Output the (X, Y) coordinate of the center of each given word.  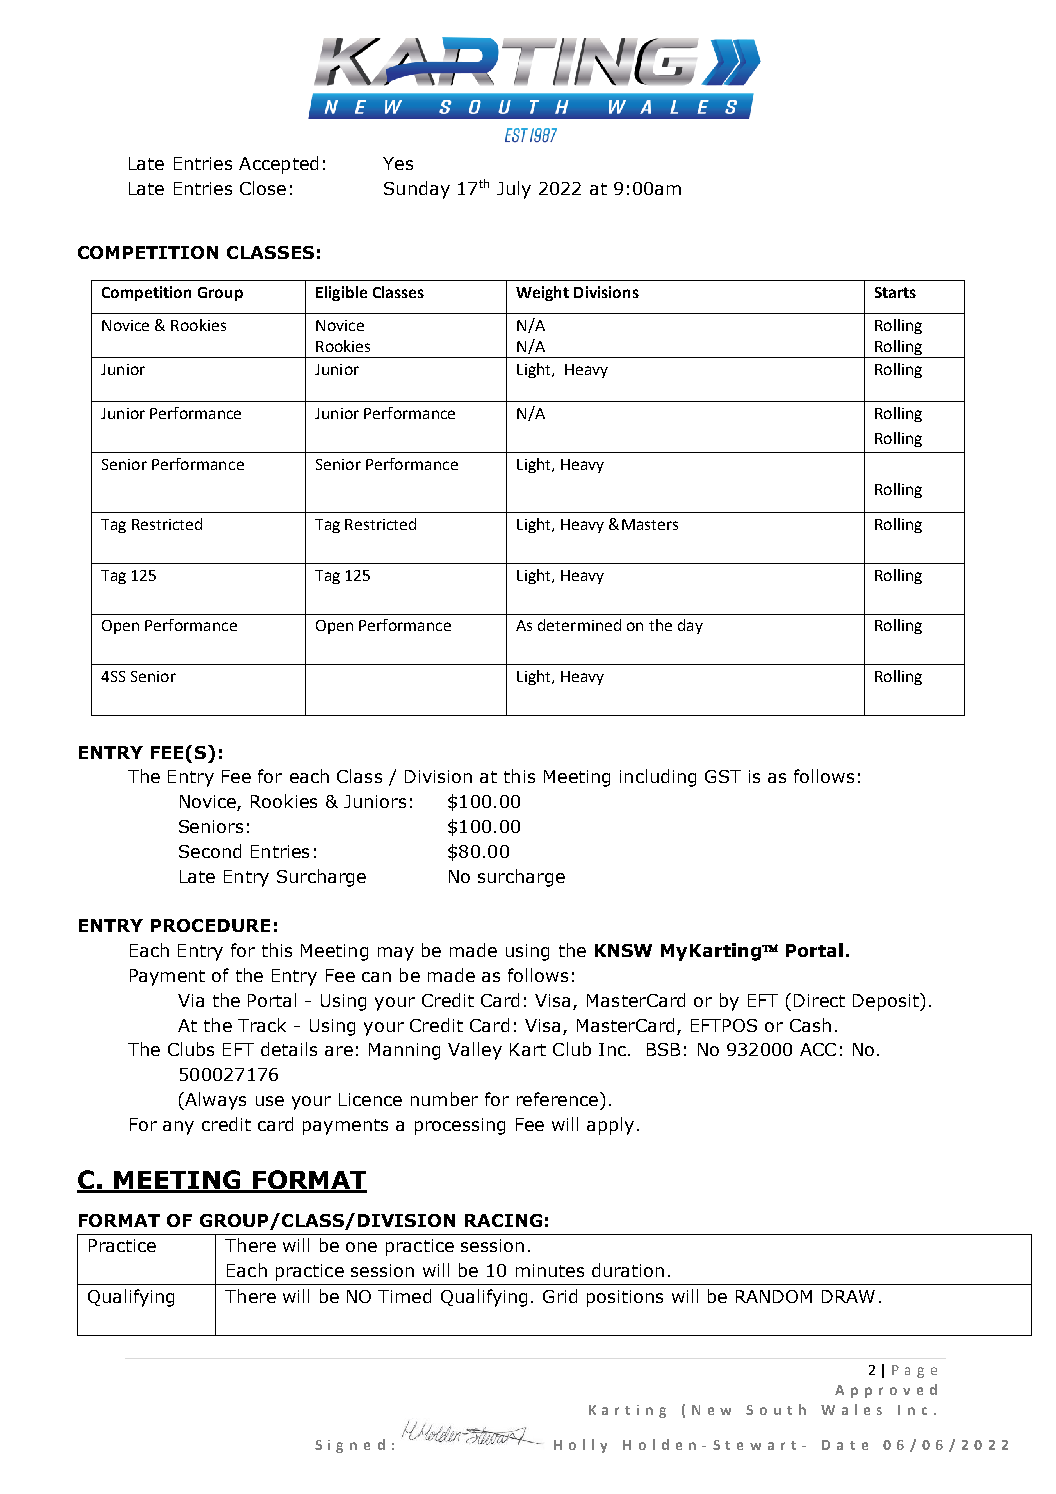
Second (210, 851)
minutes (550, 1270)
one (361, 1247)
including (658, 778)
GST (723, 776)
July (514, 190)
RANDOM (774, 1296)
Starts (895, 292)
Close (263, 188)
